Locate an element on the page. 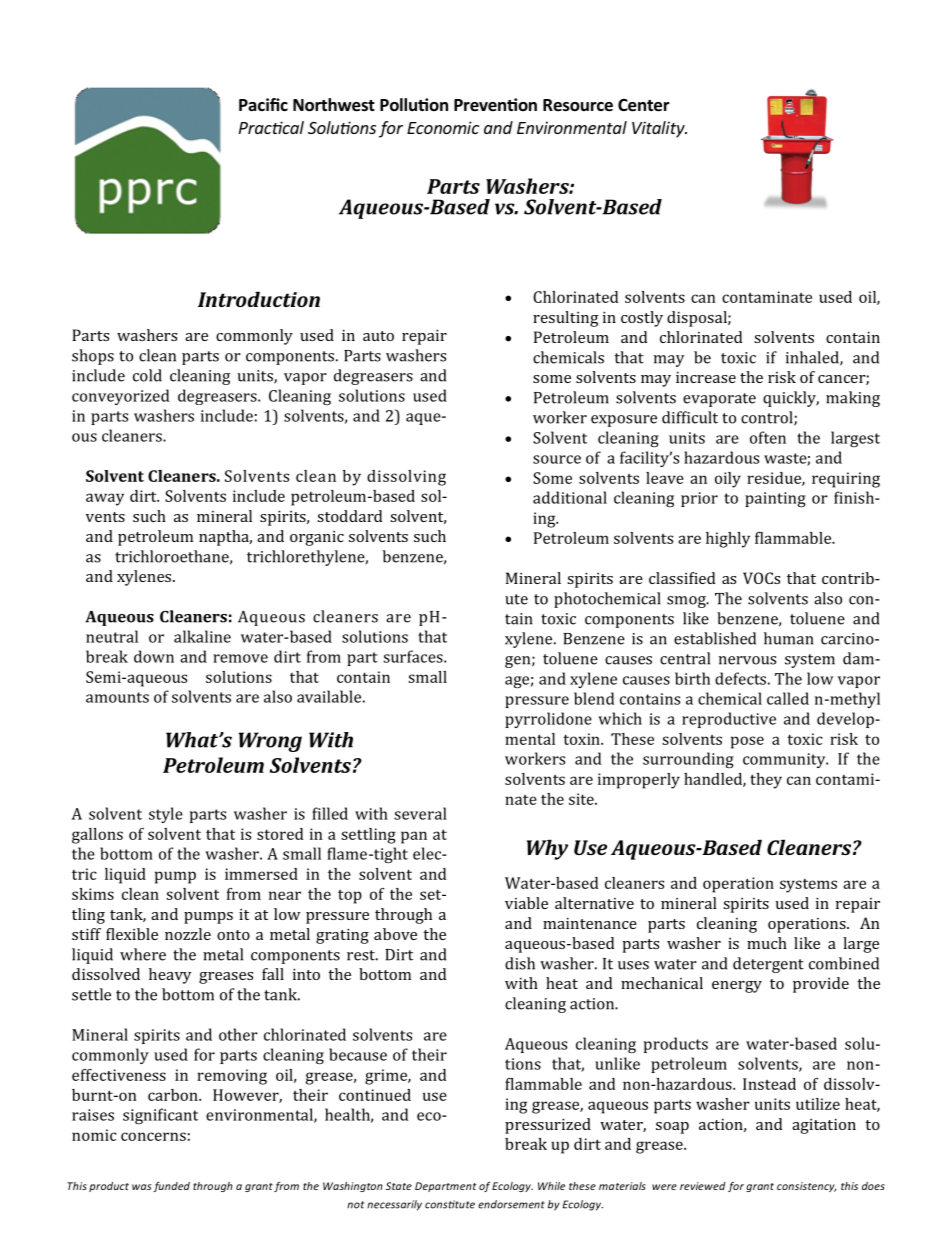  down is located at coordinates (154, 656).
